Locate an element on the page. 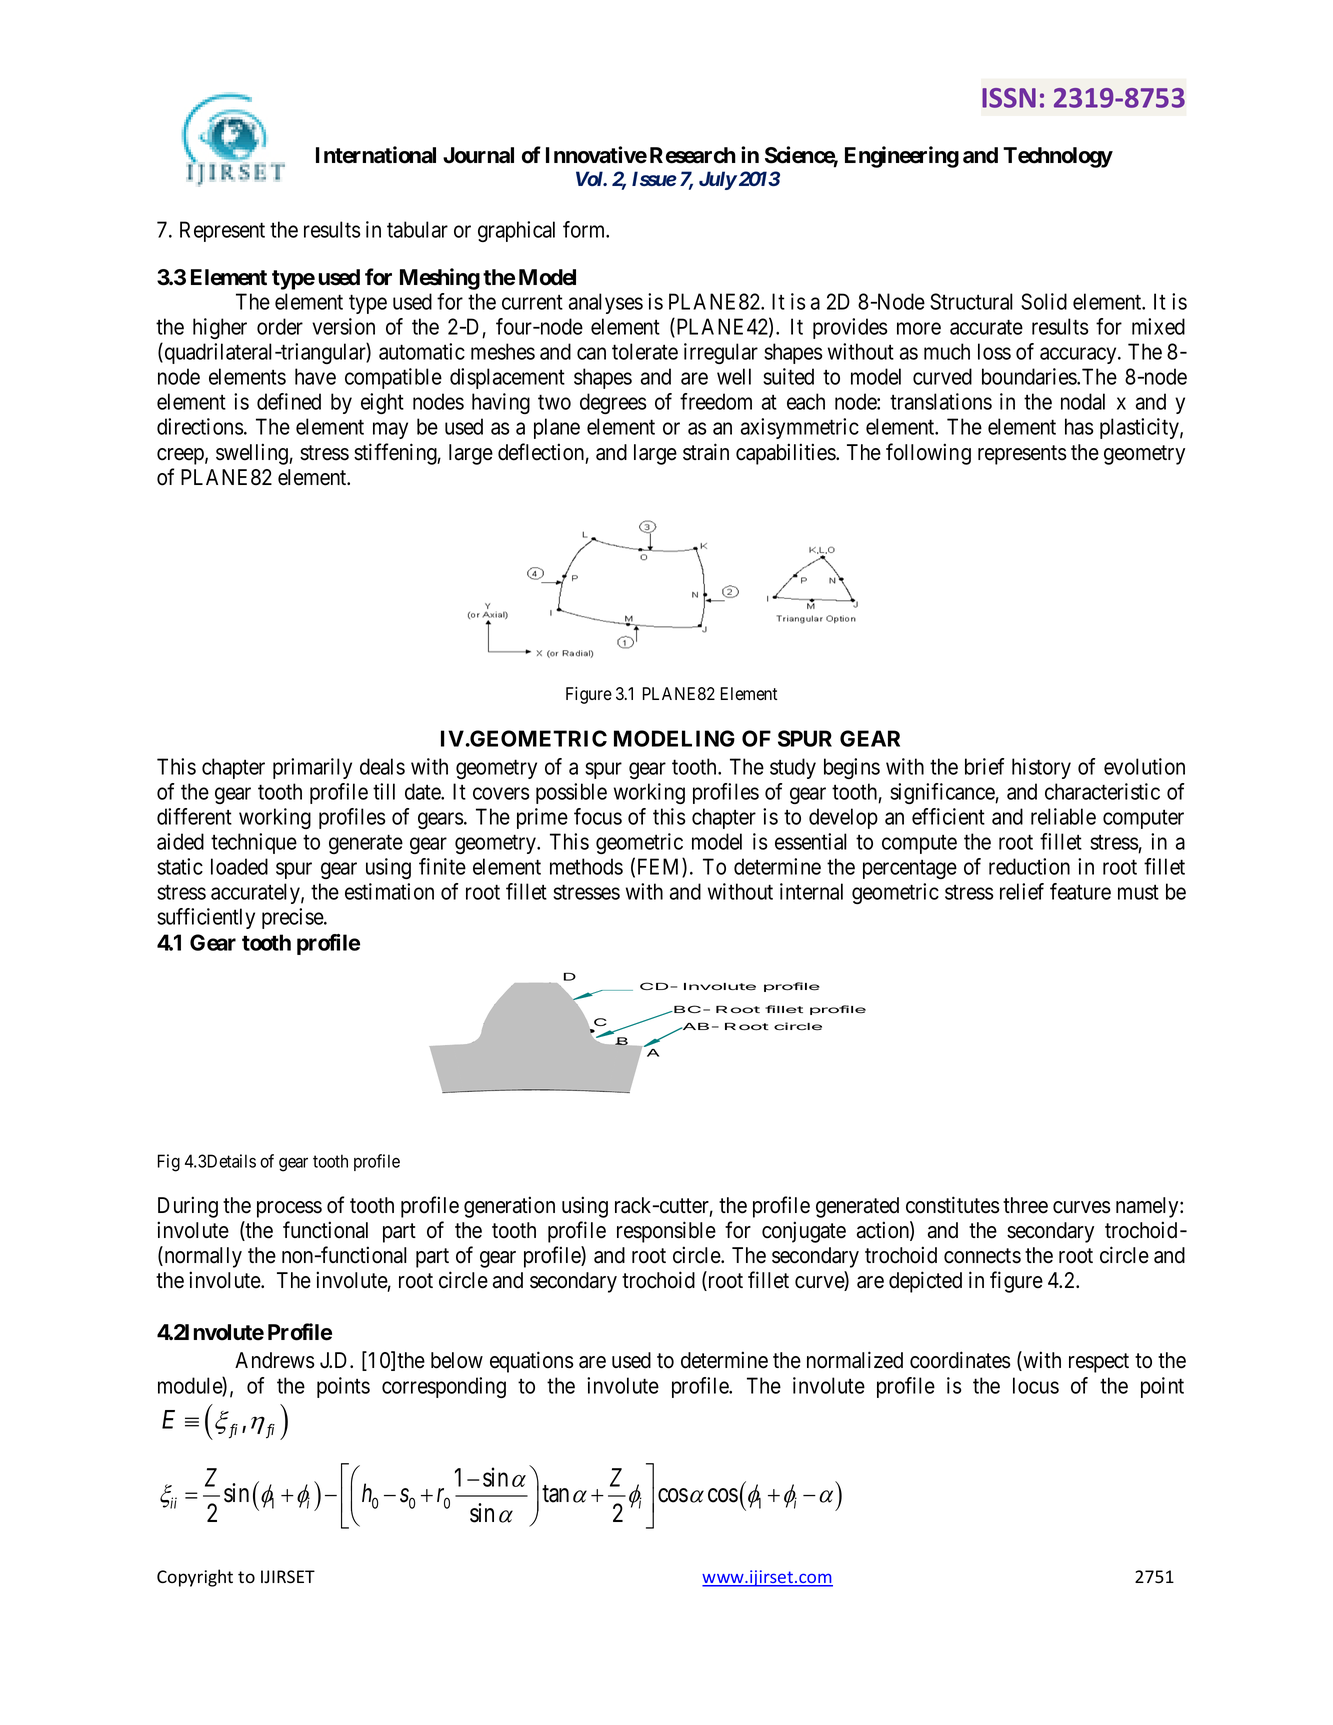  defined is located at coordinates (289, 401).
